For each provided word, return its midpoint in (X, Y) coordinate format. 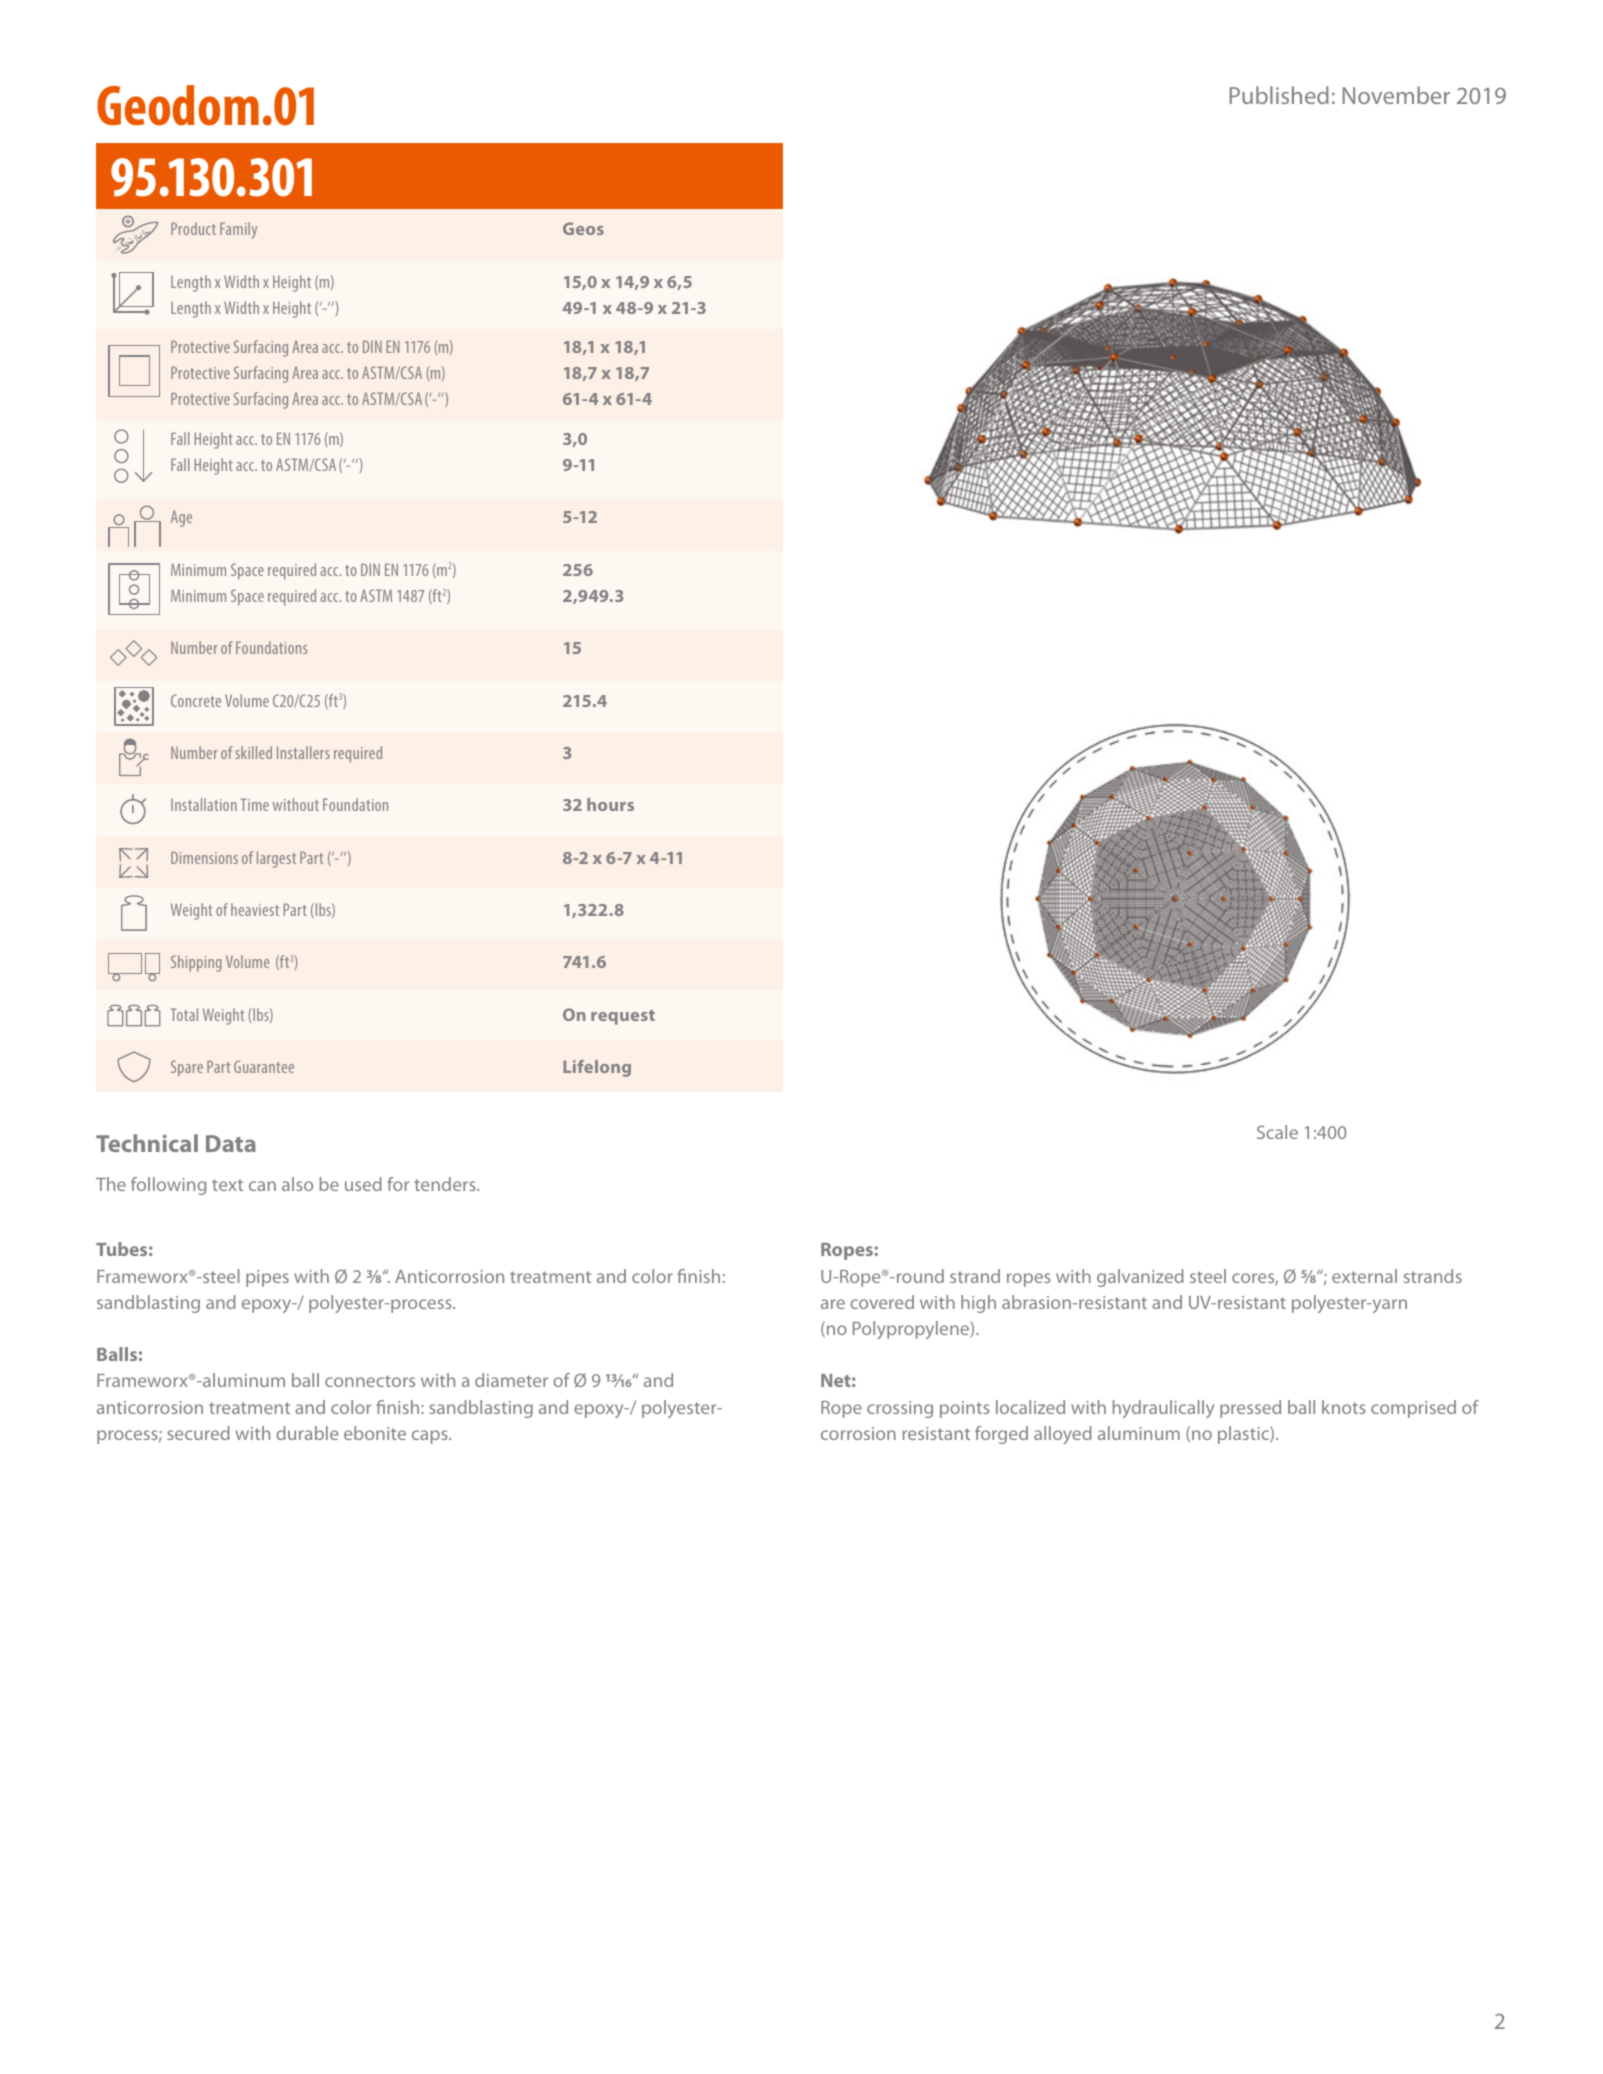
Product (193, 228)
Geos (583, 228)
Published (1279, 95)
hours (610, 804)
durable (307, 1433)
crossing (900, 1409)
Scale (1277, 1132)
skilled (254, 752)
